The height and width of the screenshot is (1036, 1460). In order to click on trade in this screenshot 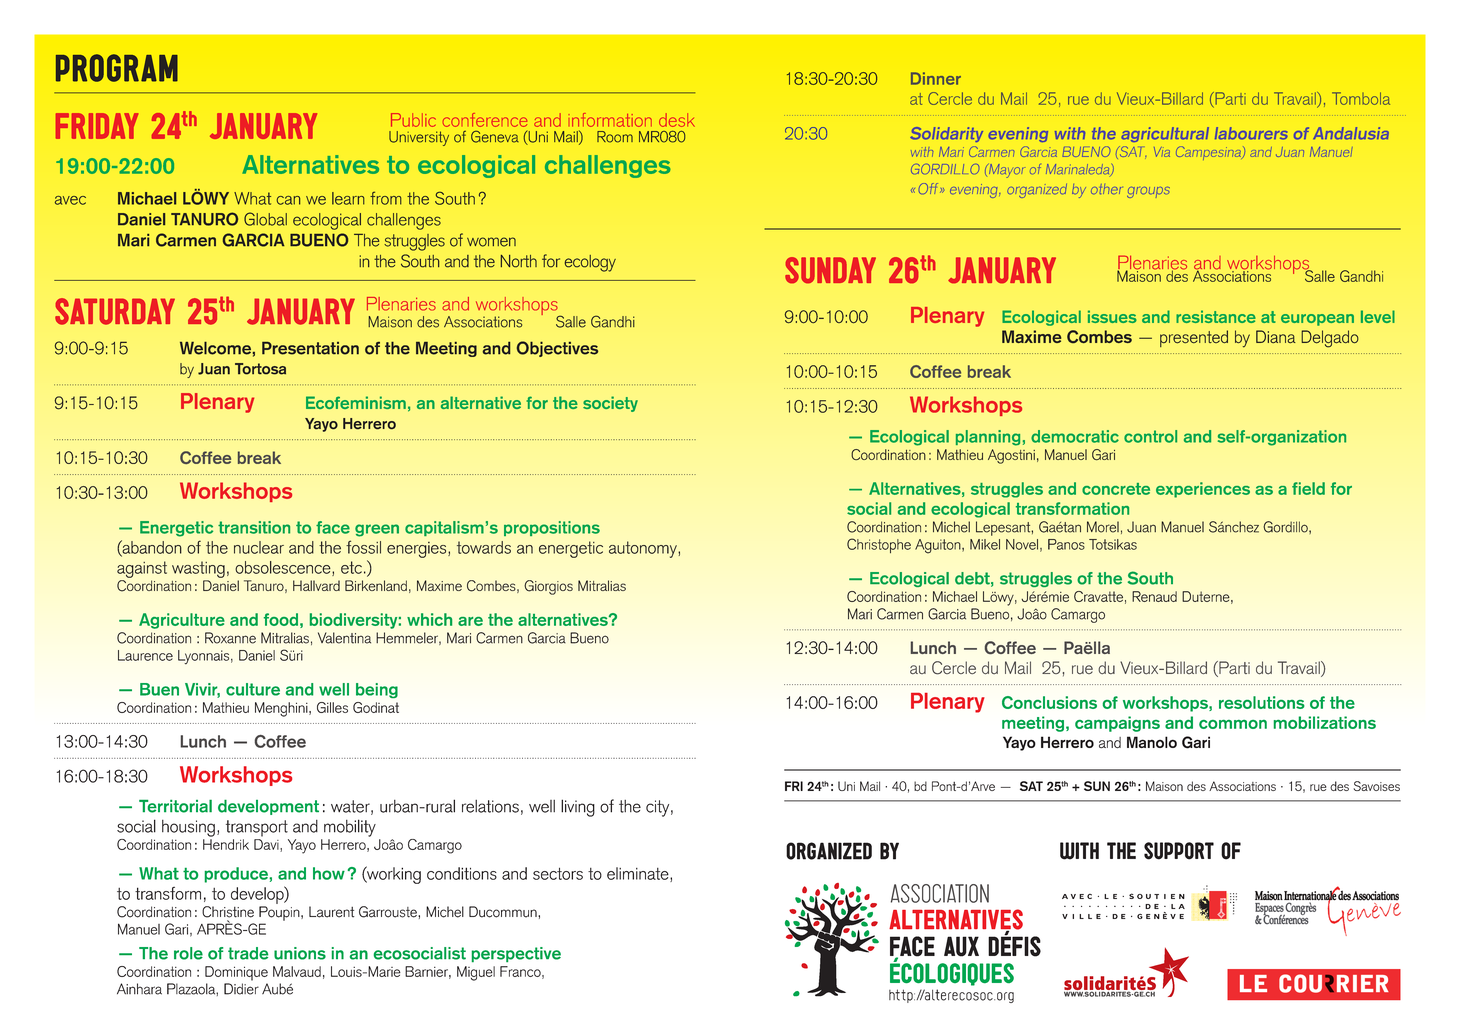, I will do `click(248, 953)`.
